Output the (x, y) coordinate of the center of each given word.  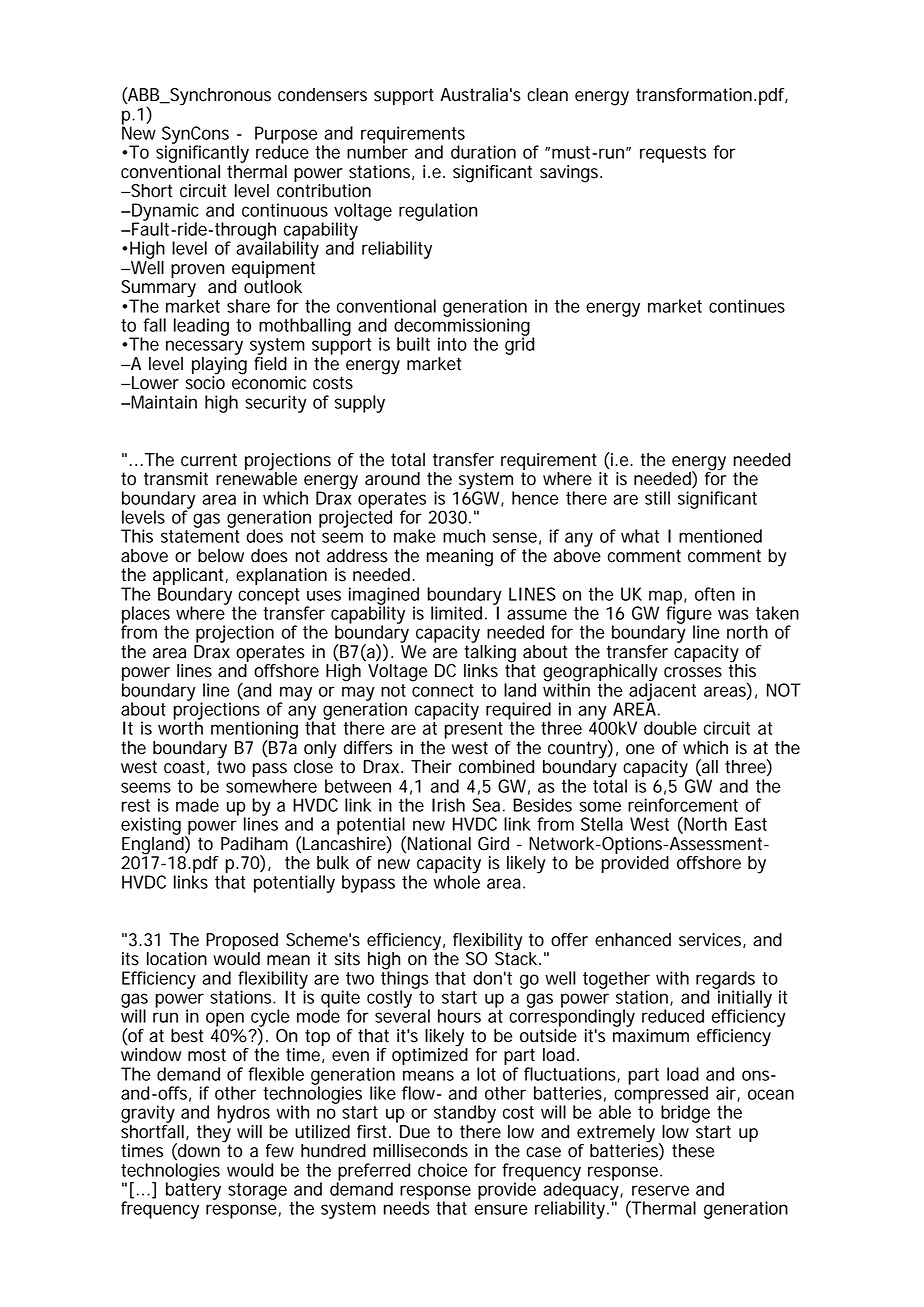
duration (483, 152)
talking (490, 653)
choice (442, 1170)
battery (193, 1190)
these (693, 1151)
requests (673, 154)
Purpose (286, 136)
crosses (693, 672)
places (147, 616)
